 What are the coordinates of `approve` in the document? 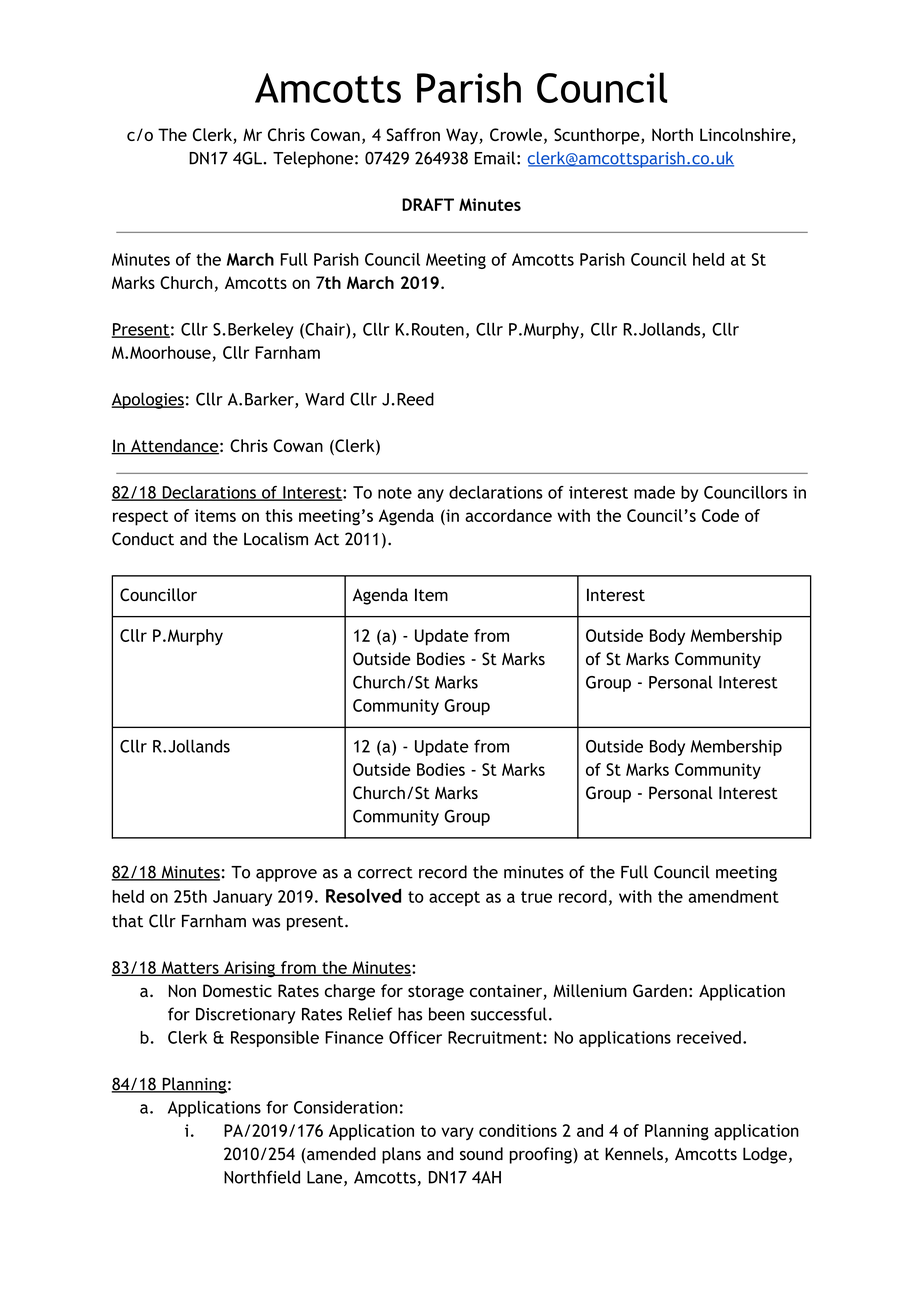 It's located at (286, 875).
